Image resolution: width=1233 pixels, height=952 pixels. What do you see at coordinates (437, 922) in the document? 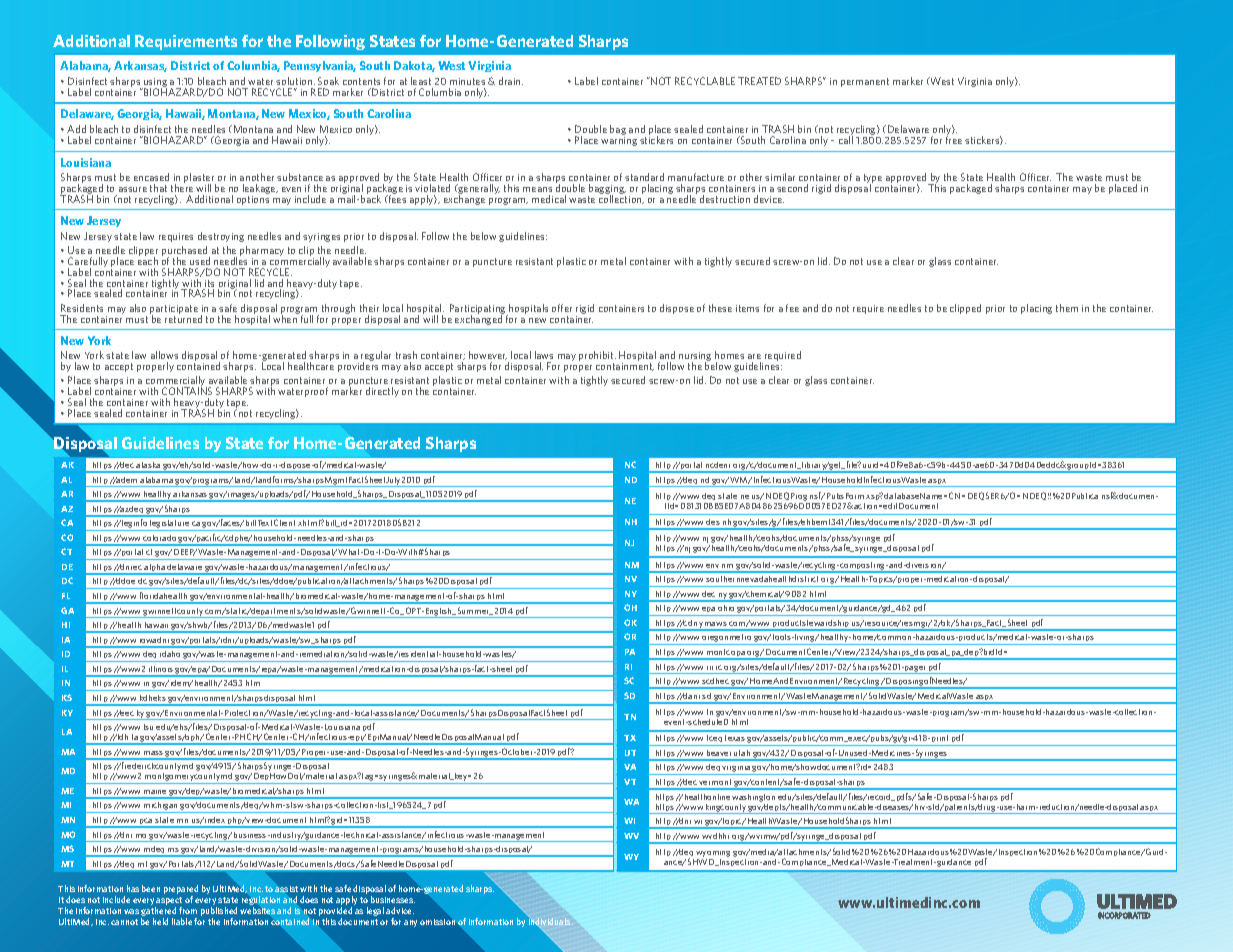
I see `omission` at bounding box center [437, 922].
